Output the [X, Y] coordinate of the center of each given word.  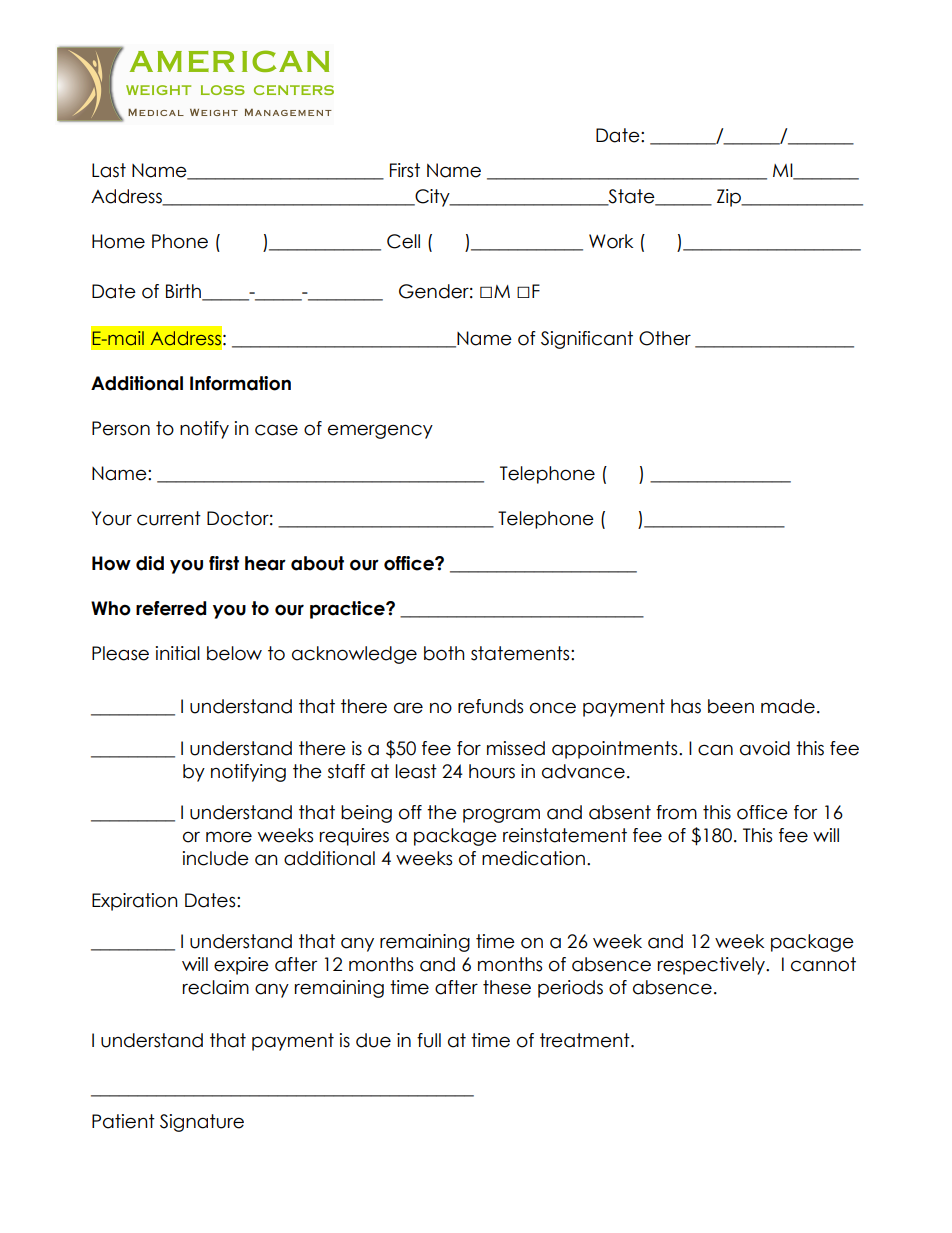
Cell [403, 241]
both [444, 653]
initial [178, 653]
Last [109, 170]
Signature [202, 1123]
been [731, 706]
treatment [586, 1040]
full [429, 1040]
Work [611, 241]
